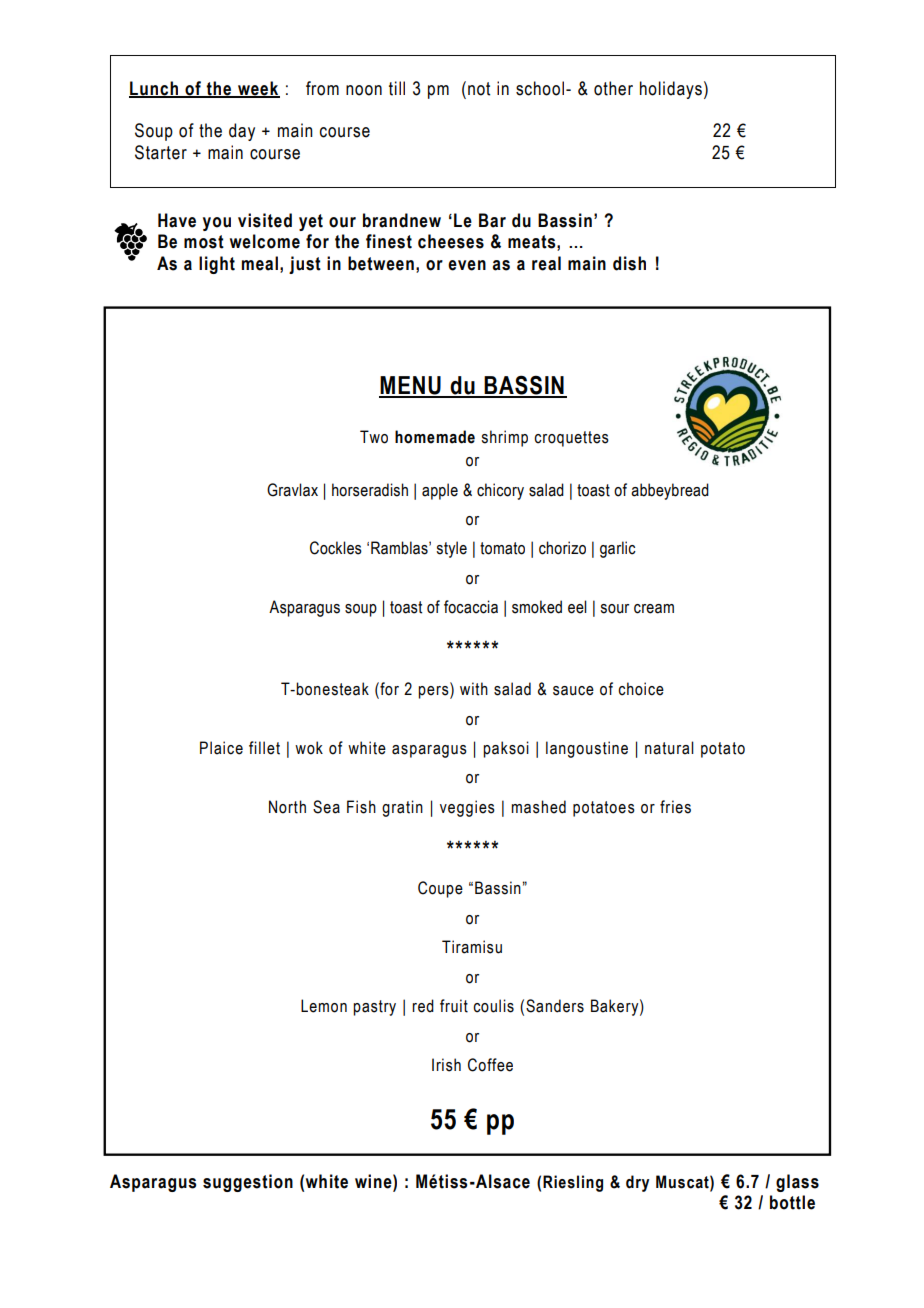 This screenshot has width=924, height=1308. What do you see at coordinates (248, 1183) in the screenshot?
I see `suggestion` at bounding box center [248, 1183].
